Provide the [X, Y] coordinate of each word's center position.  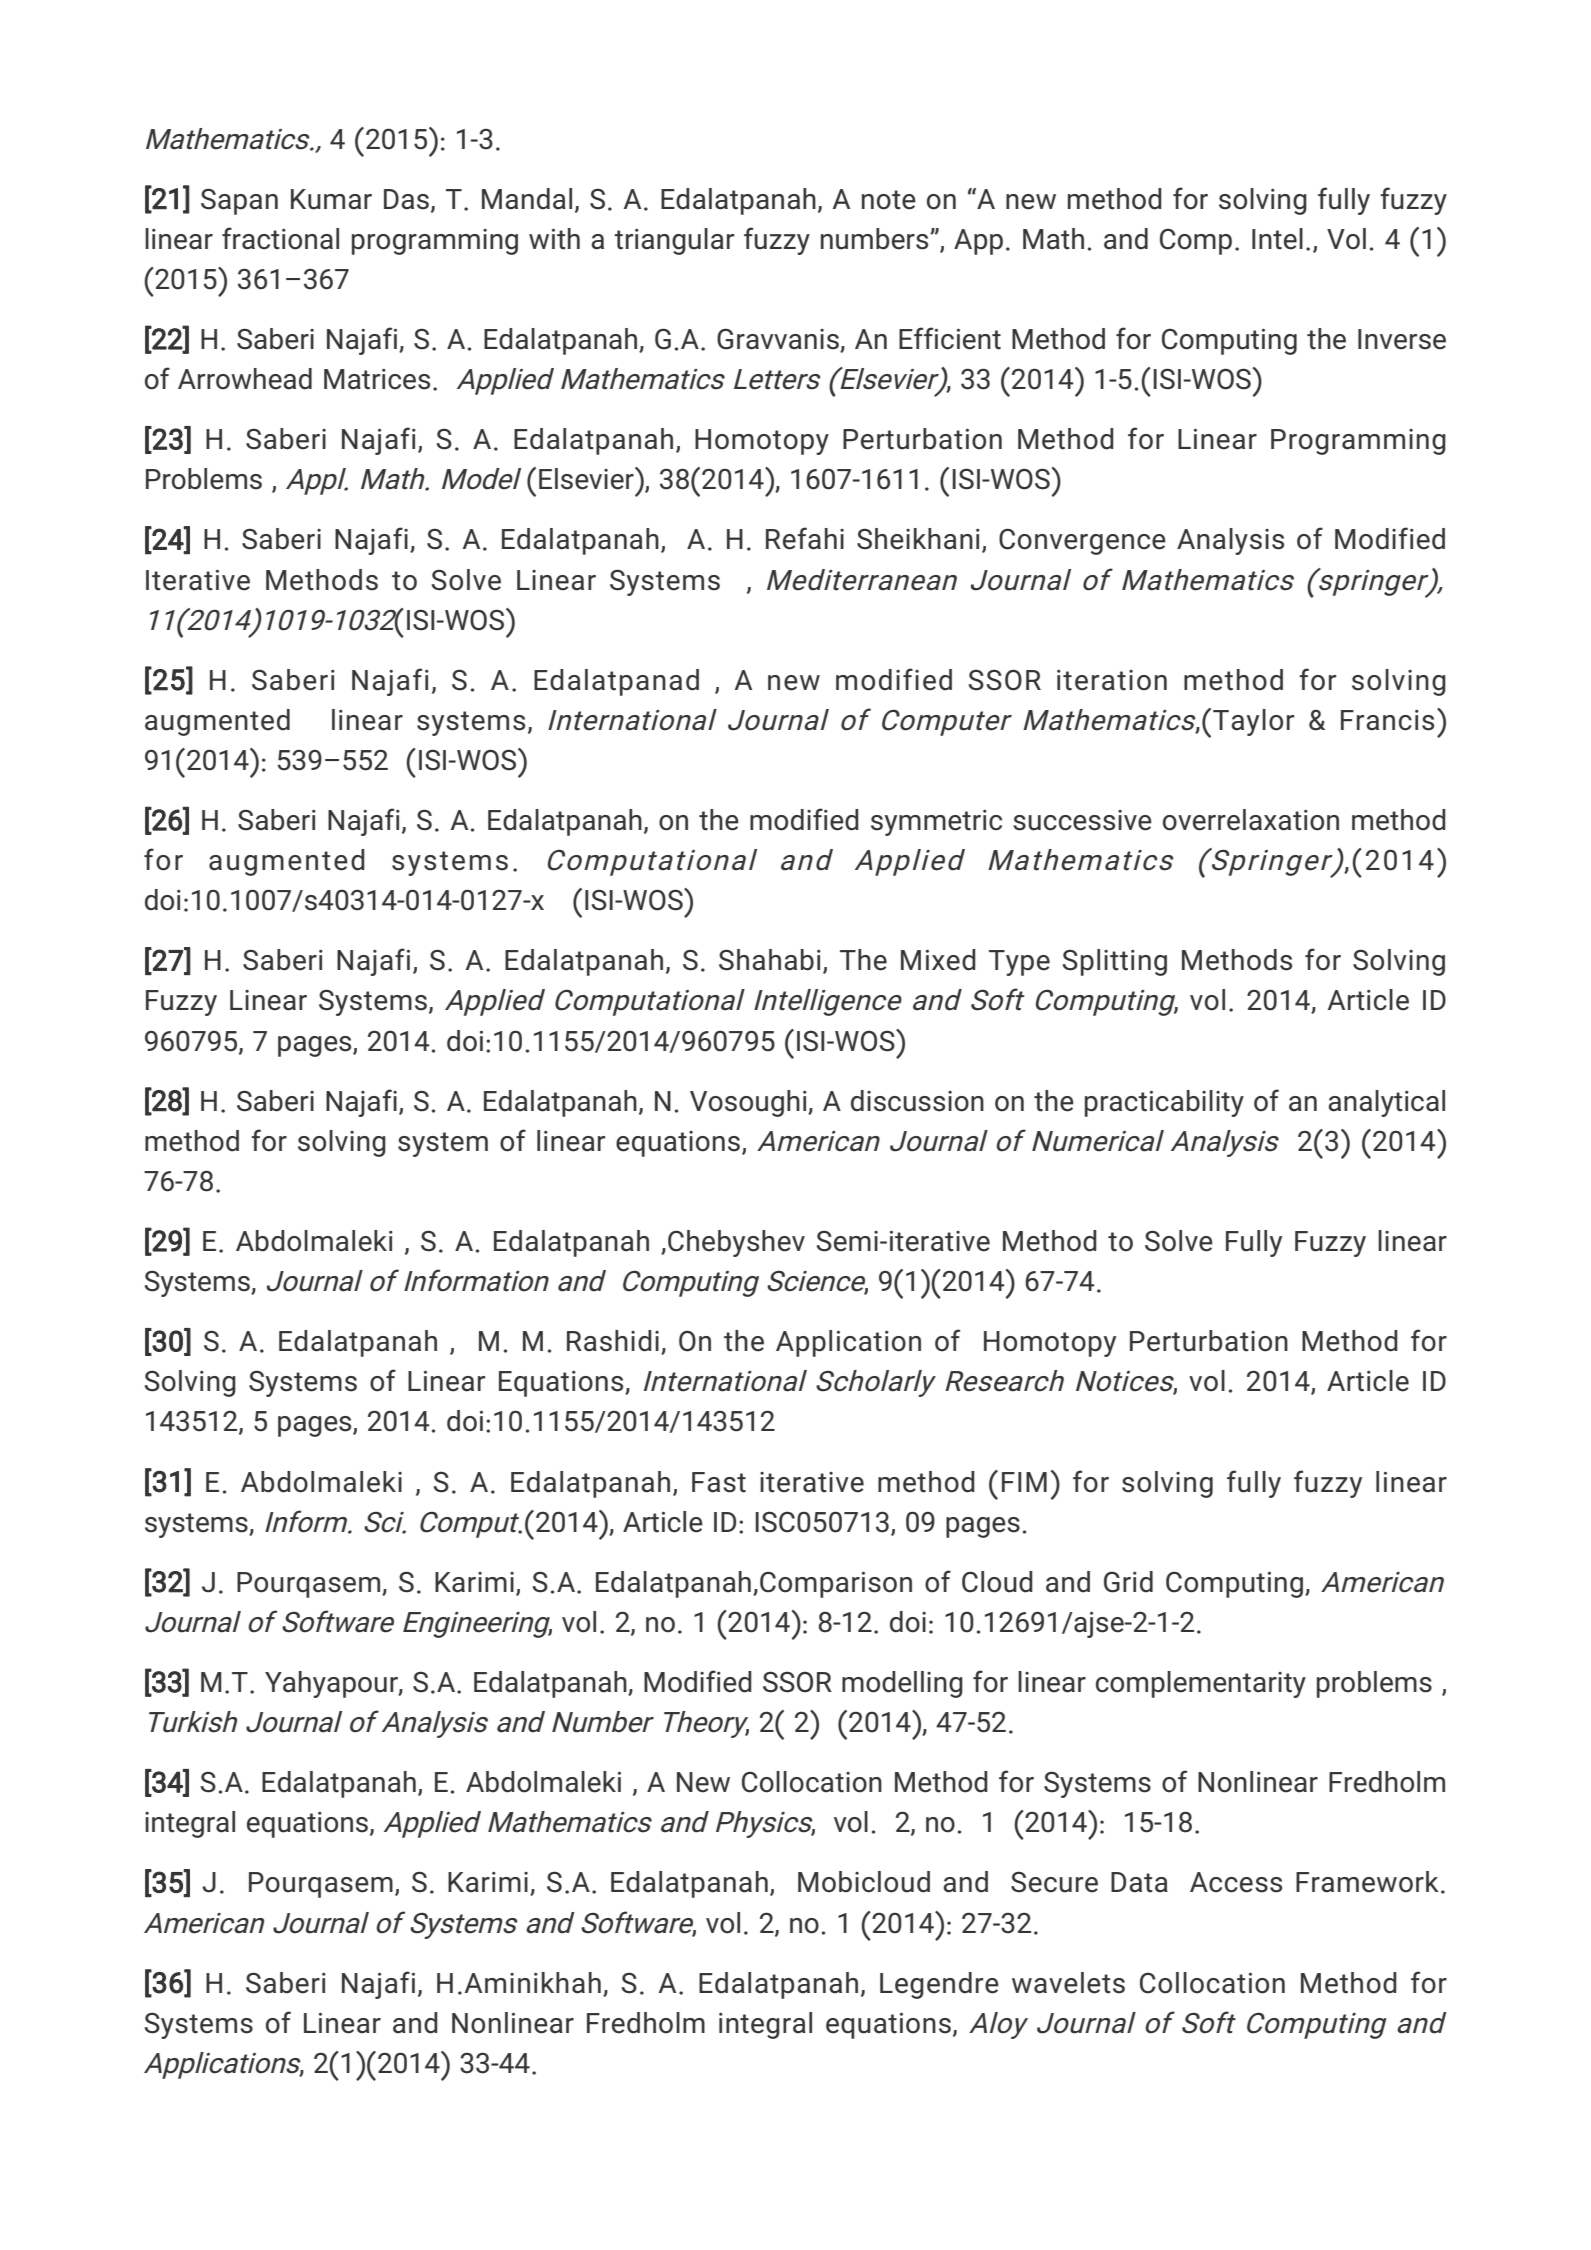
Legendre [939, 1985]
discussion [917, 1101]
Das [406, 199]
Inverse [1402, 339]
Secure [1054, 1882]
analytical [1386, 1103]
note [889, 200]
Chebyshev [736, 1243]
